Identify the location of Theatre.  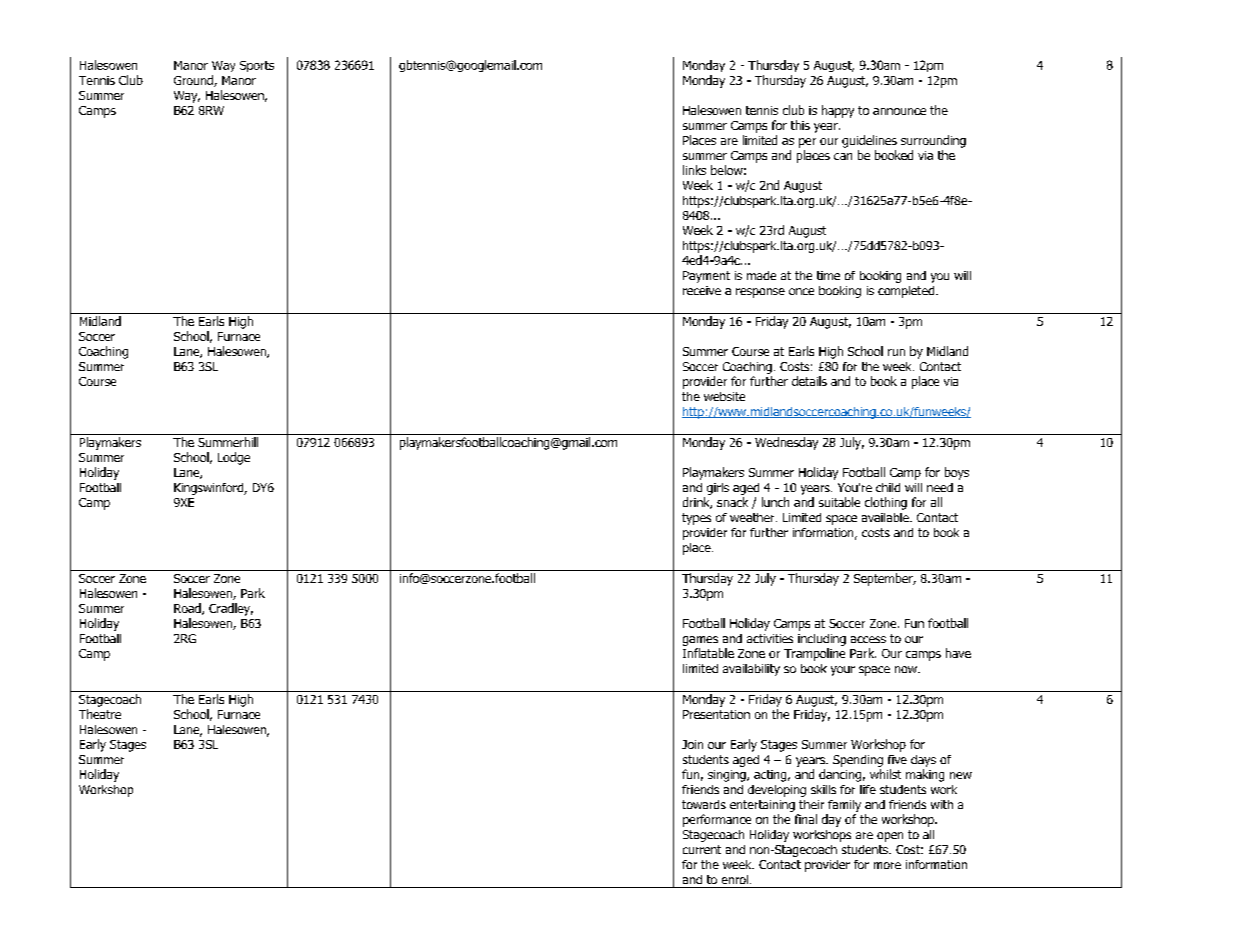
(100, 714).
